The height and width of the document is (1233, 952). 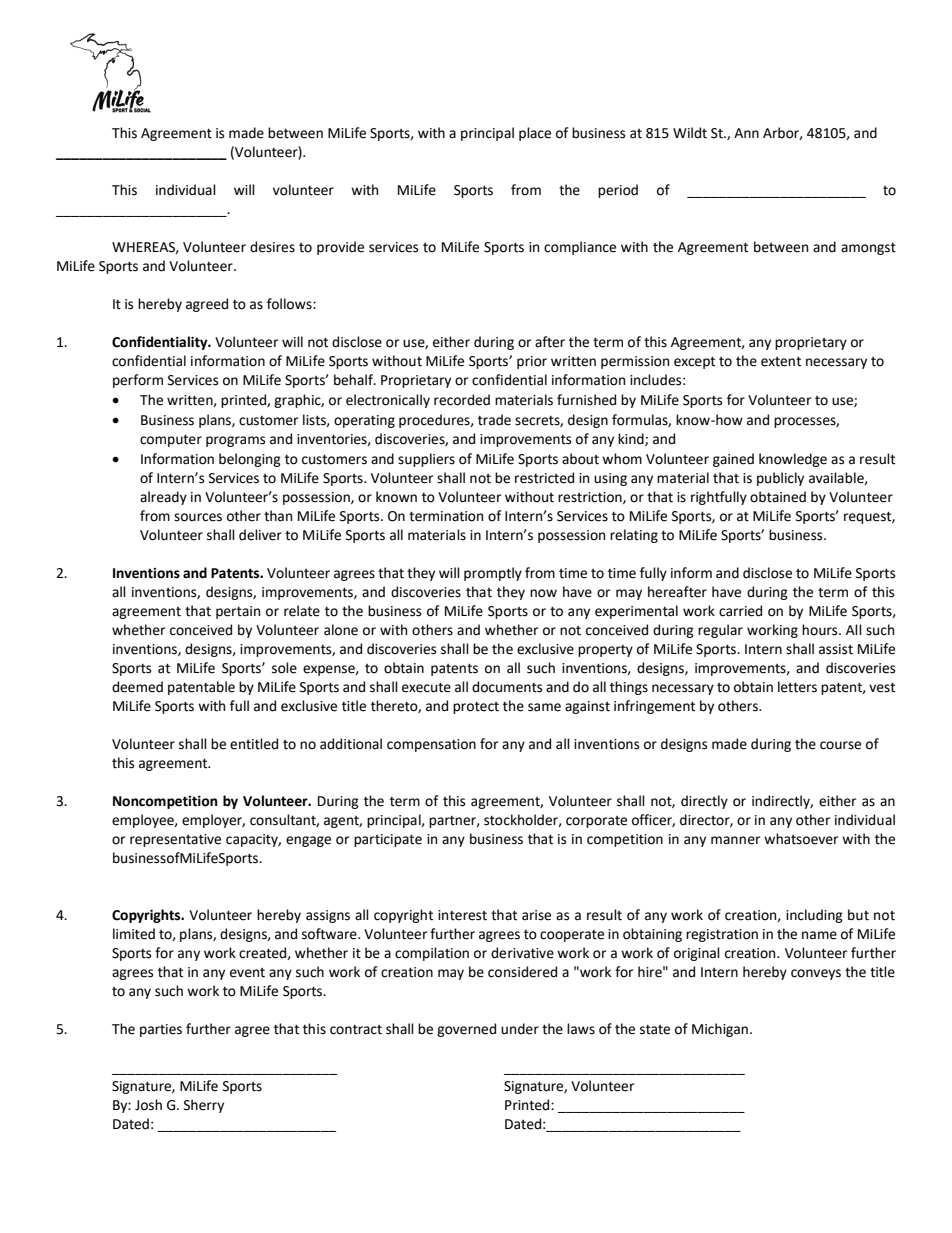 What do you see at coordinates (272, 247) in the document?
I see `desires` at bounding box center [272, 247].
